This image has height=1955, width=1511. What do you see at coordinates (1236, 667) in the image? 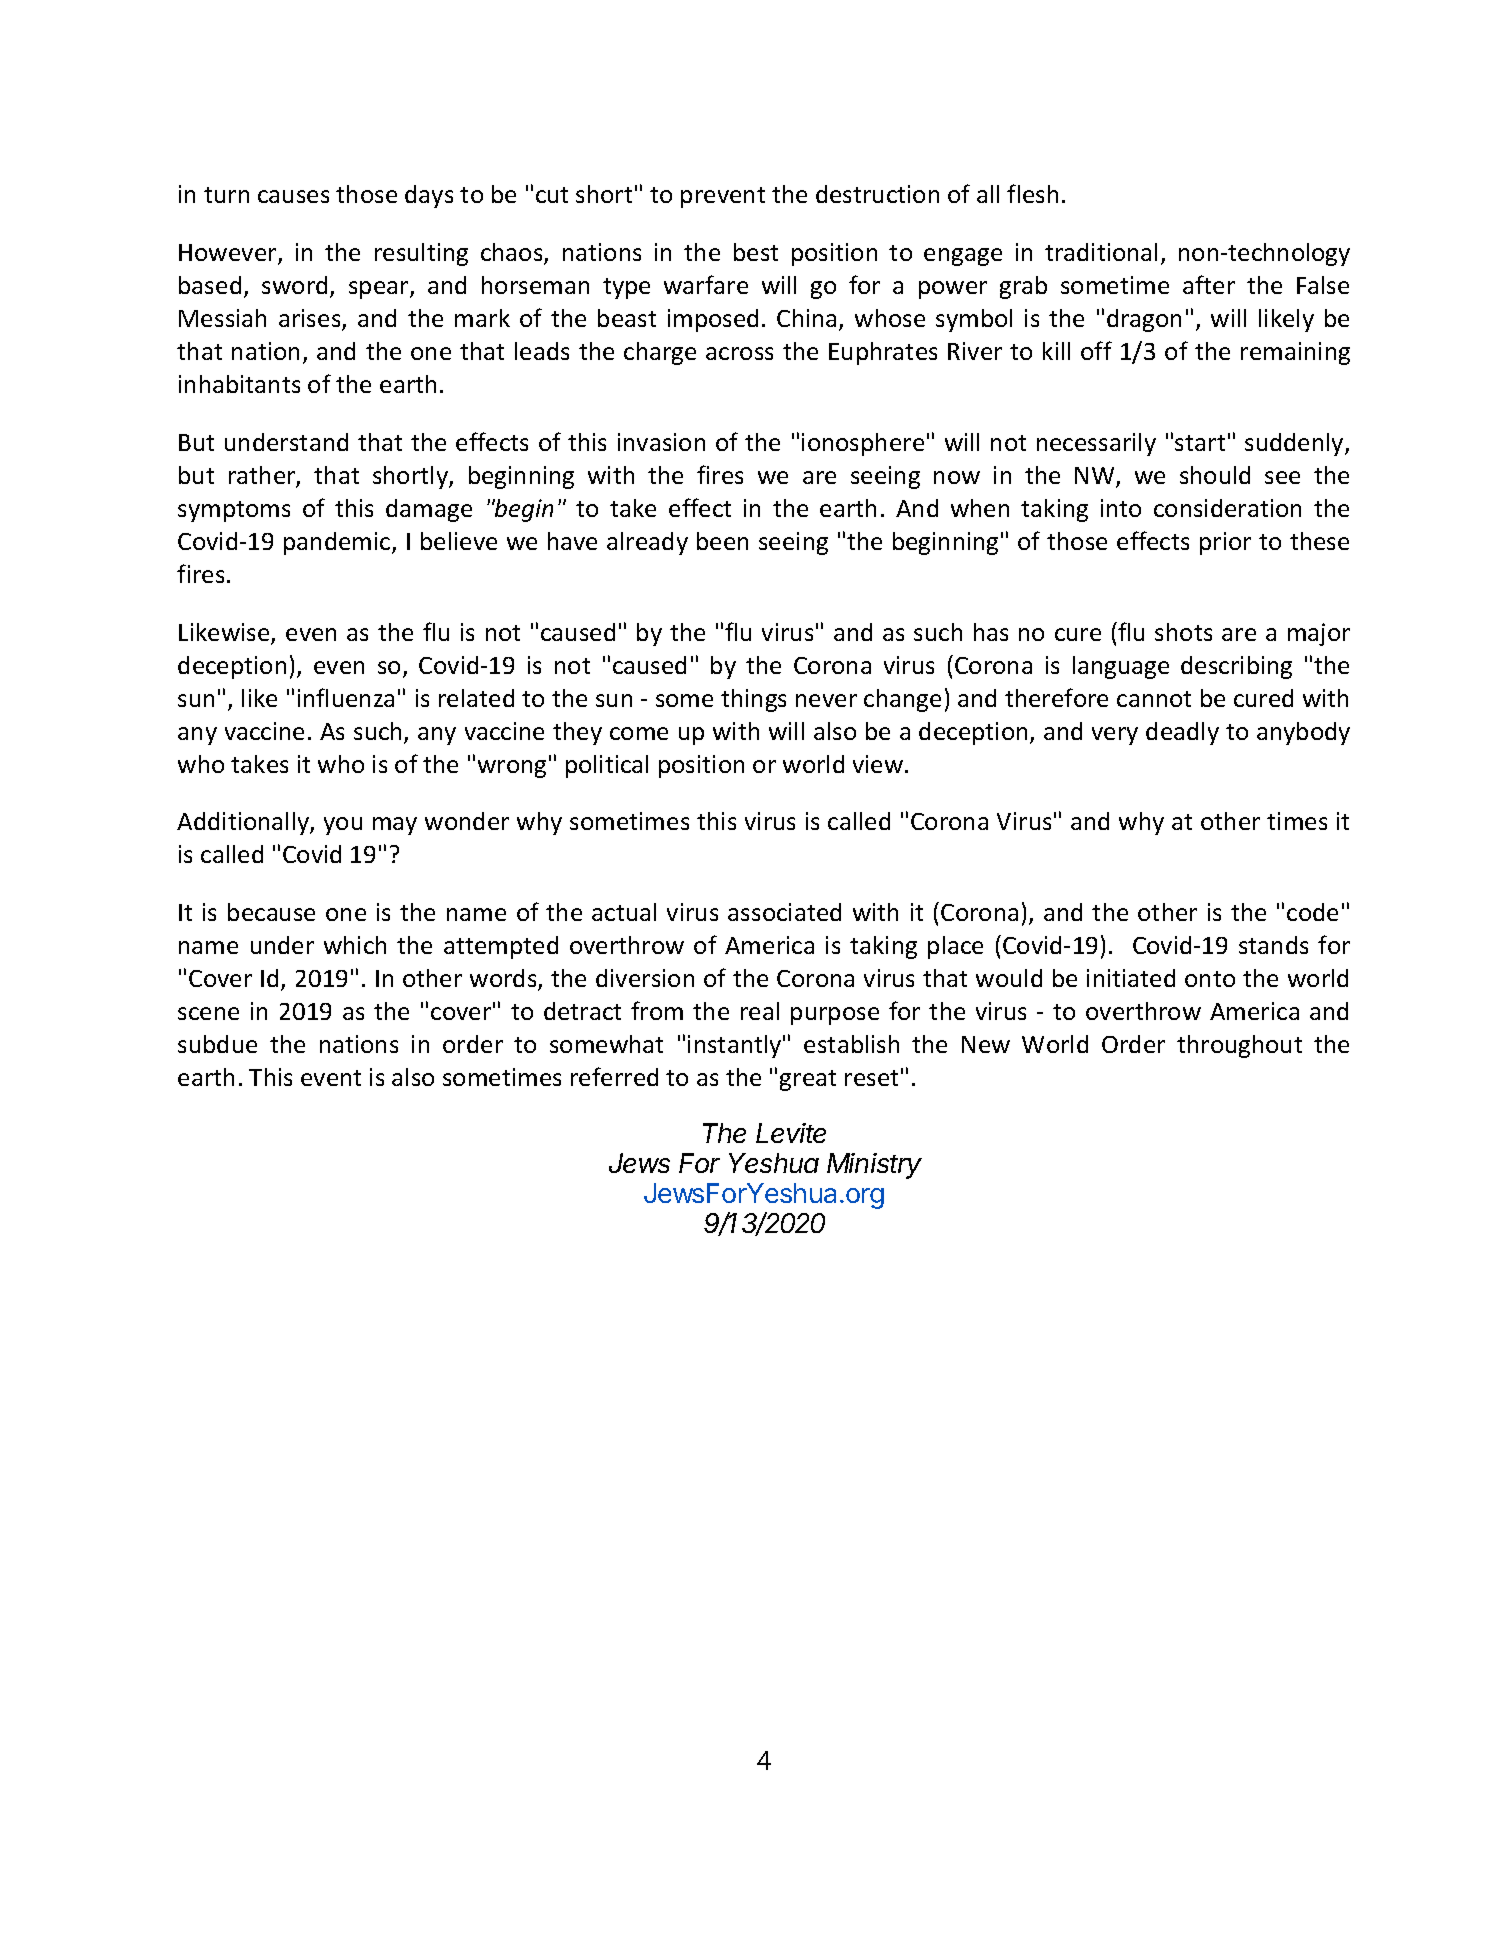
I see `describing` at bounding box center [1236, 667].
